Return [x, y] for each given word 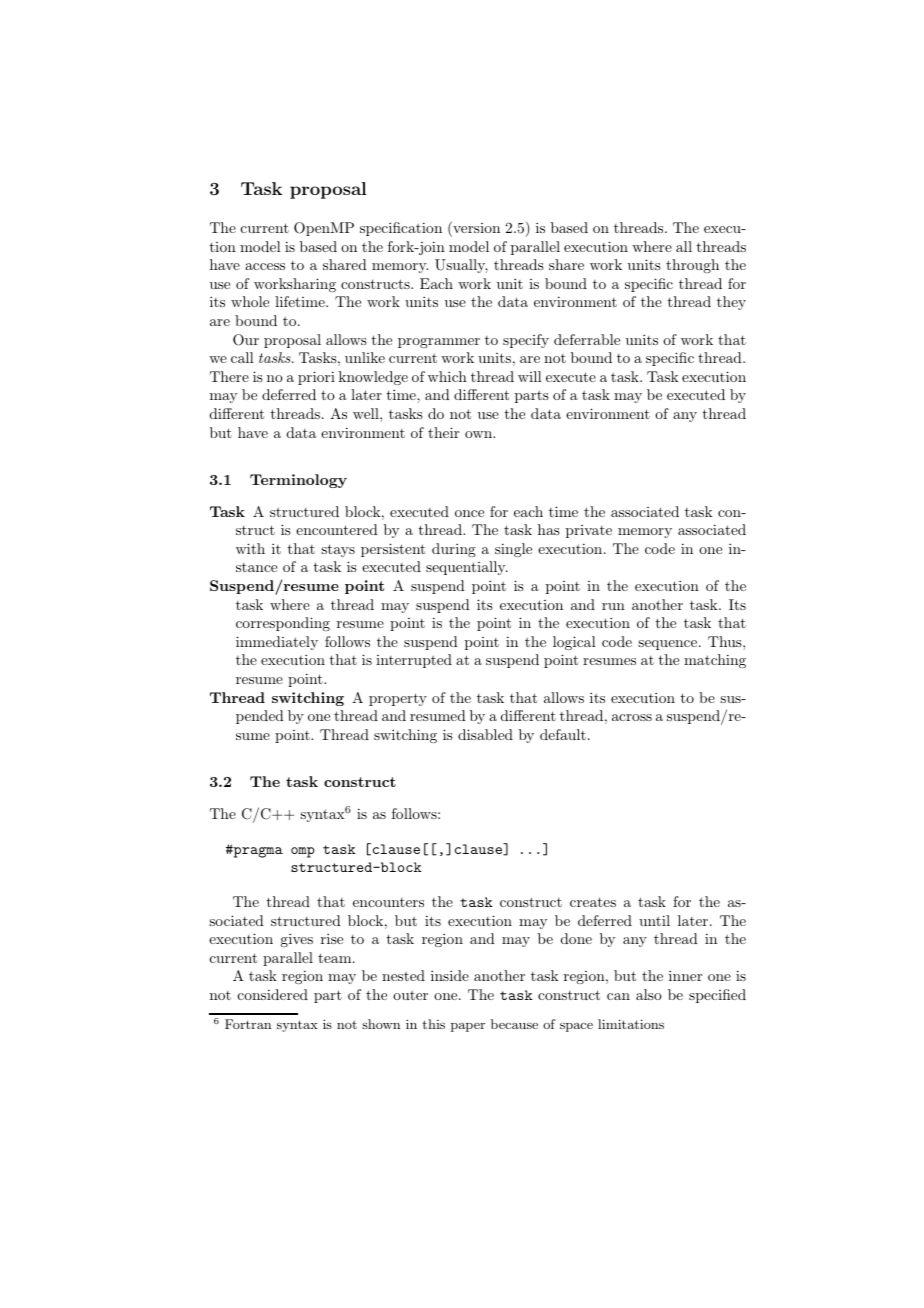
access [265, 266]
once [469, 513]
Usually [461, 266]
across [632, 717]
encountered [337, 529]
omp [303, 852]
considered [273, 994]
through [692, 266]
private [589, 531]
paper [468, 1027]
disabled [485, 734]
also [649, 994]
